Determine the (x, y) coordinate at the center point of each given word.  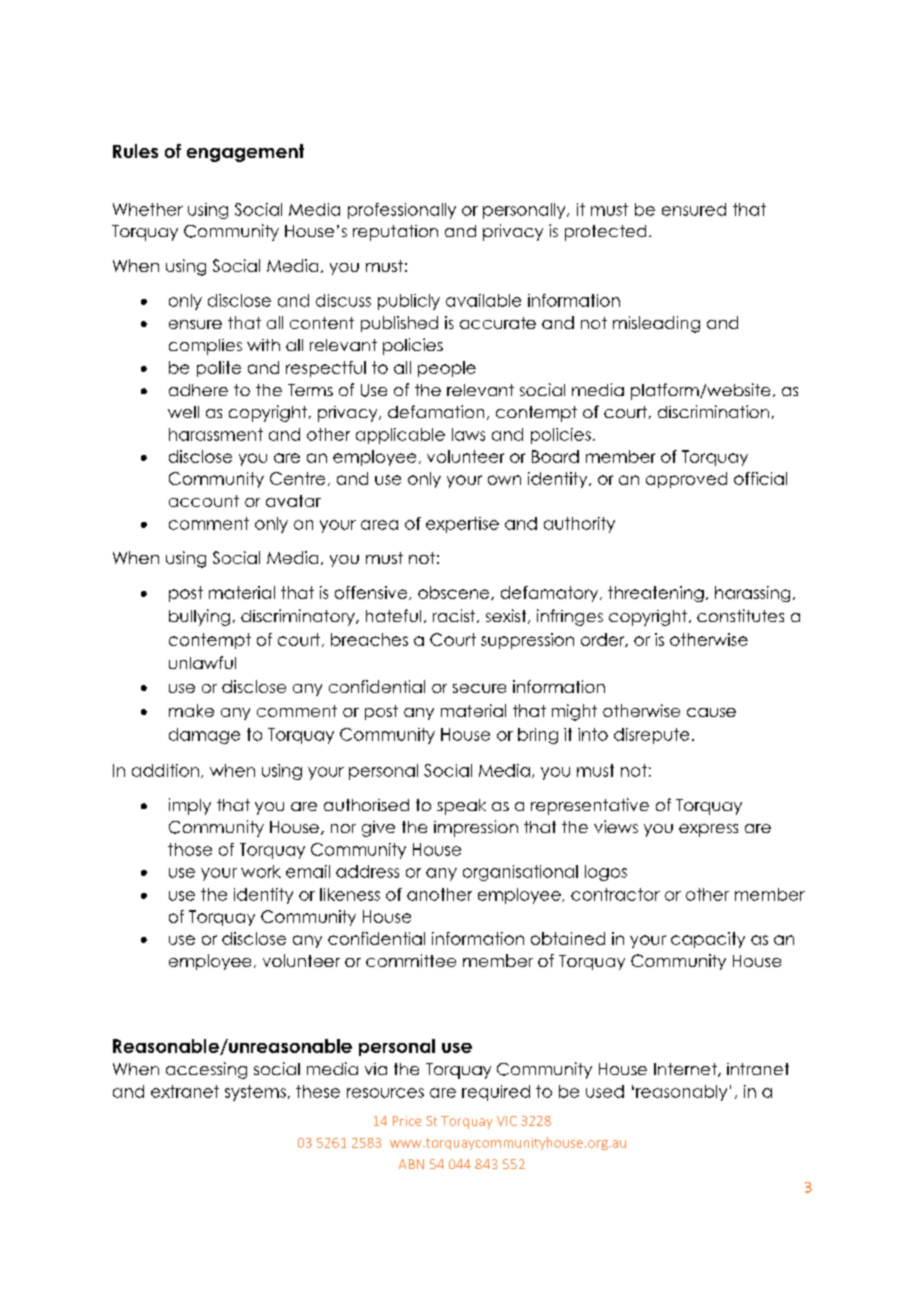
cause (711, 712)
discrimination (713, 411)
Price (407, 1121)
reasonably (681, 1093)
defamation (436, 411)
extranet (185, 1091)
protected (605, 233)
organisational (520, 873)
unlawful (202, 662)
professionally (402, 211)
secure (479, 688)
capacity (708, 940)
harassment (216, 434)
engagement (245, 153)
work (261, 871)
